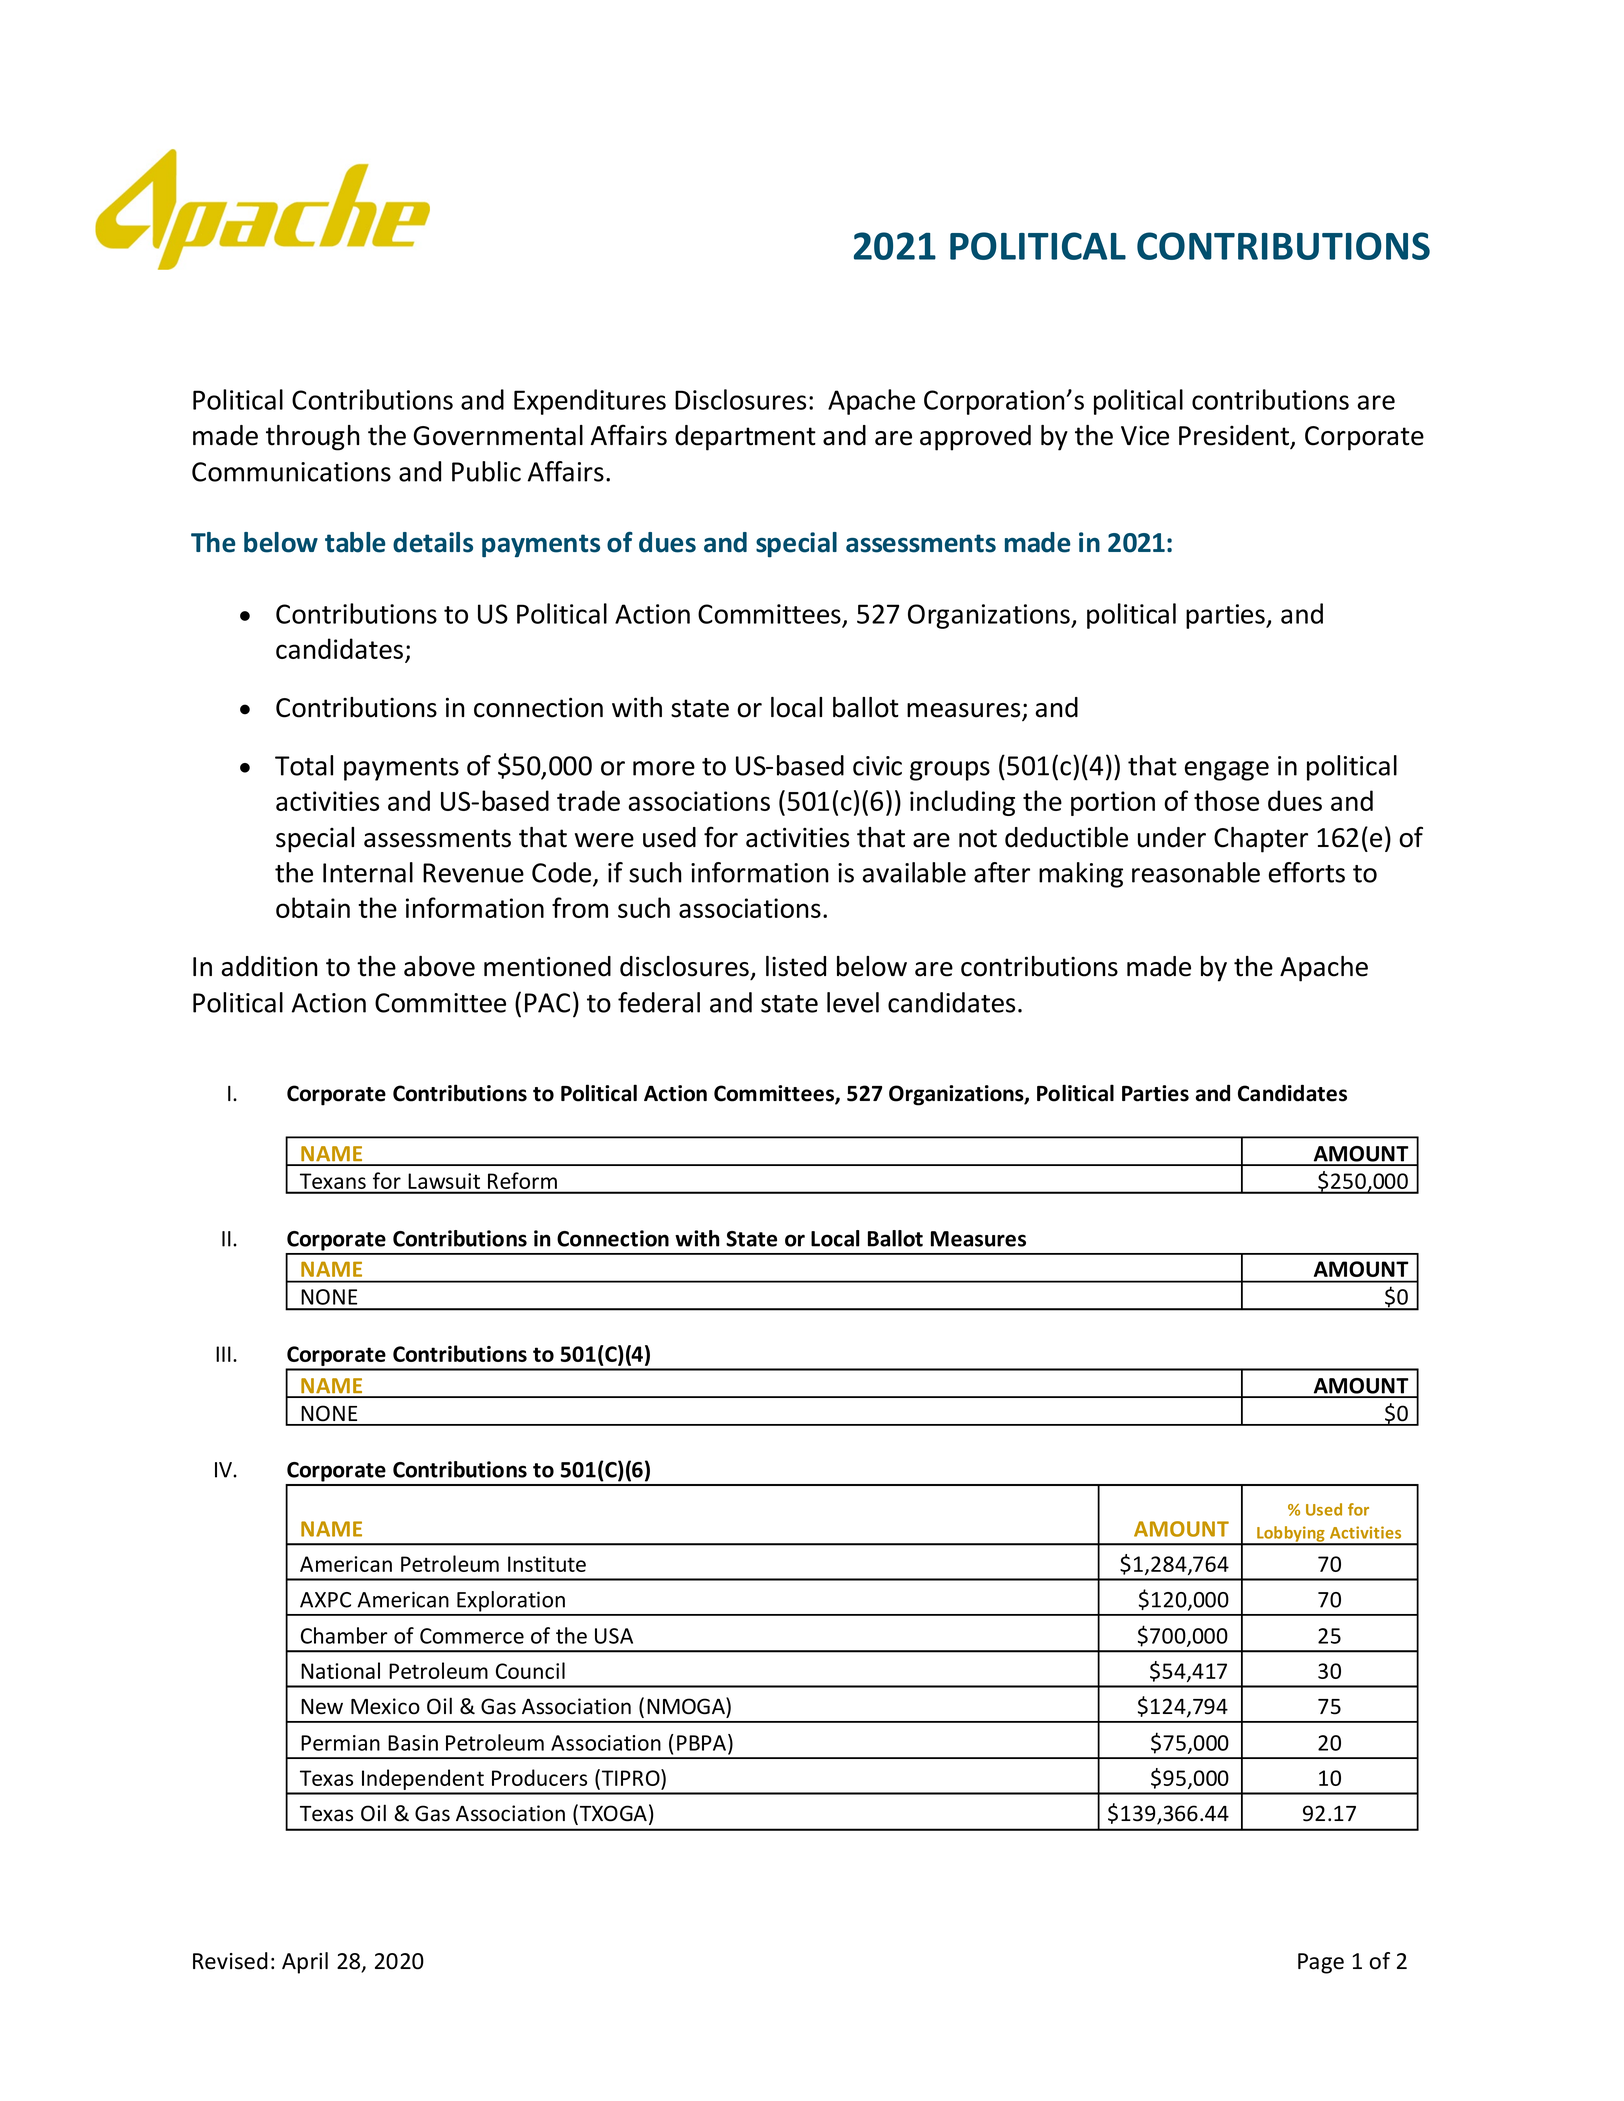  What do you see at coordinates (539, 1777) in the page?
I see `Producers` at bounding box center [539, 1777].
